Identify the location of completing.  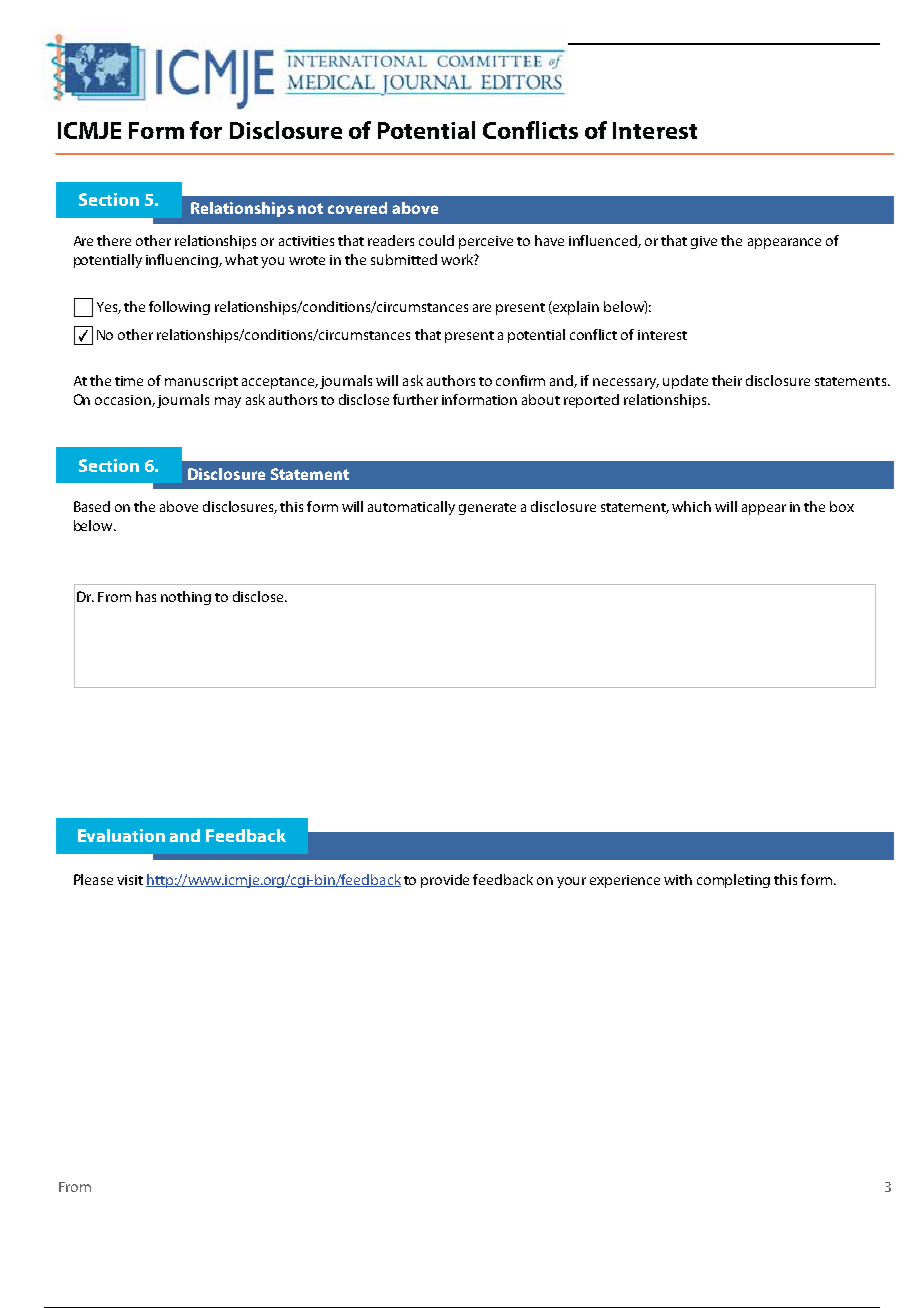
(733, 881).
